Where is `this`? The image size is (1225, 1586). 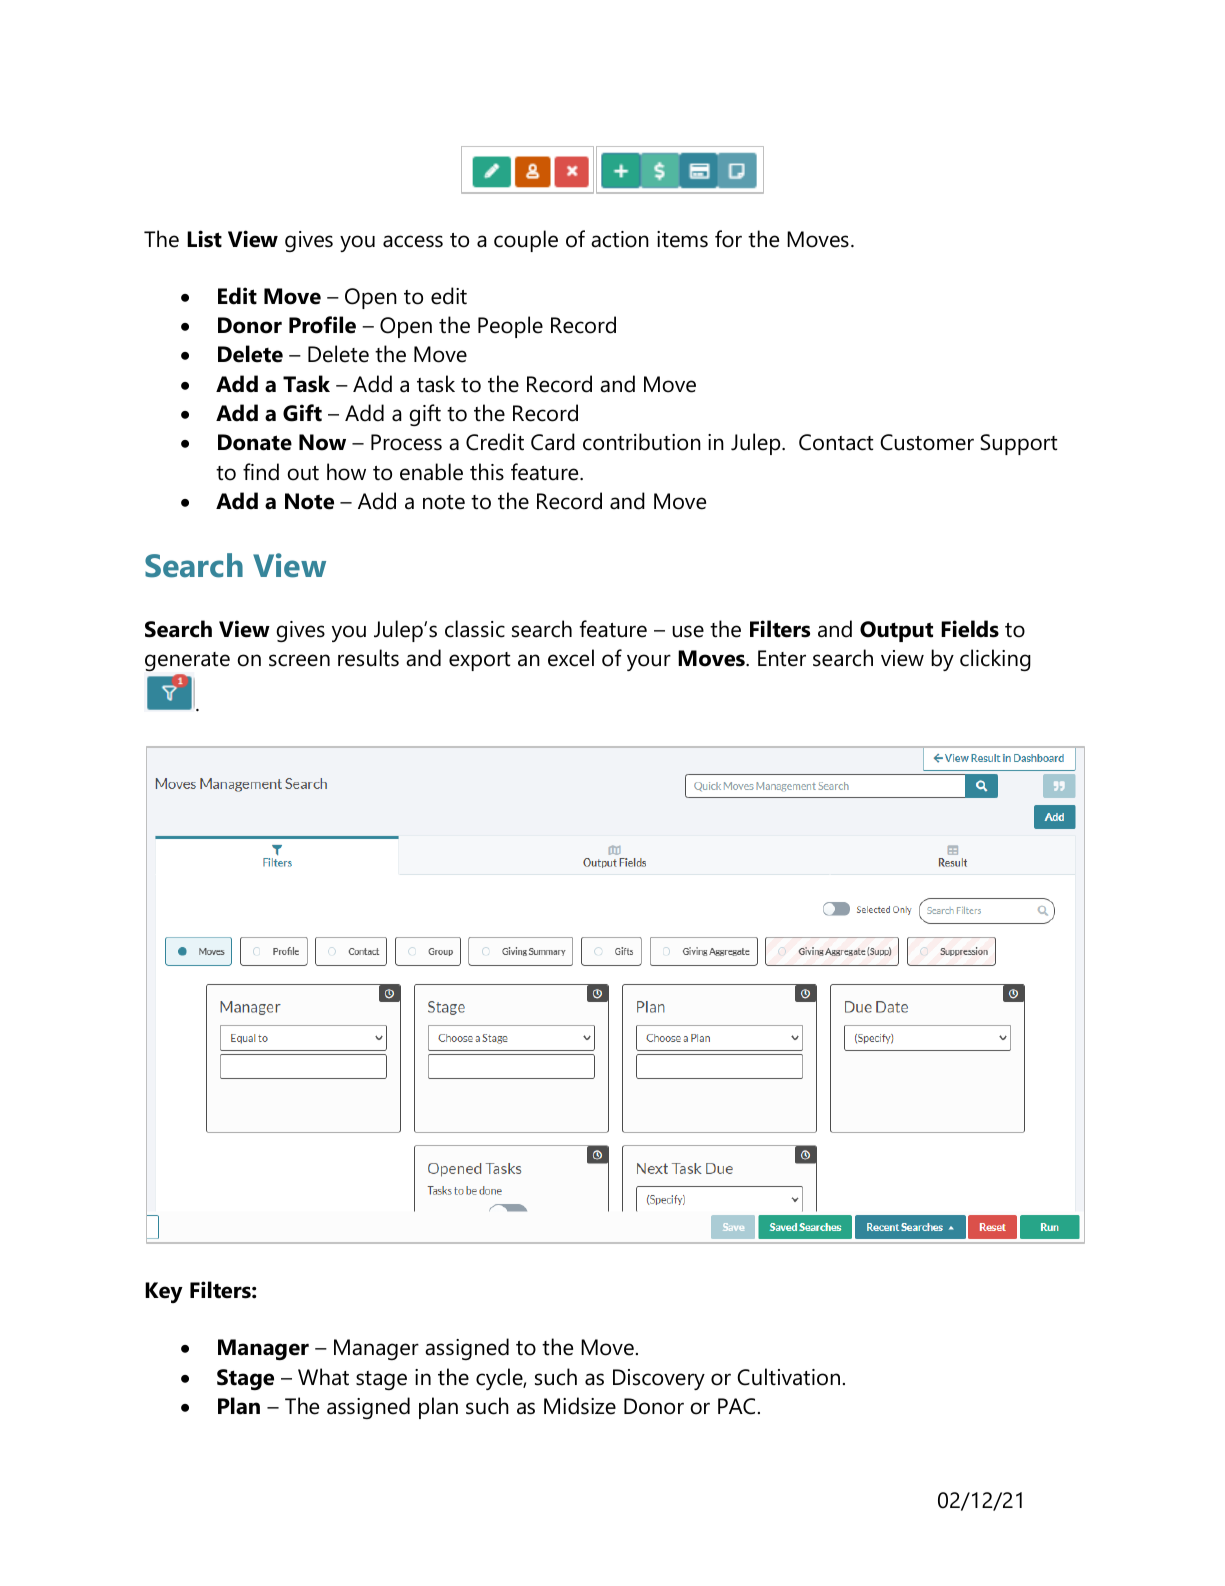
this is located at coordinates (487, 472).
